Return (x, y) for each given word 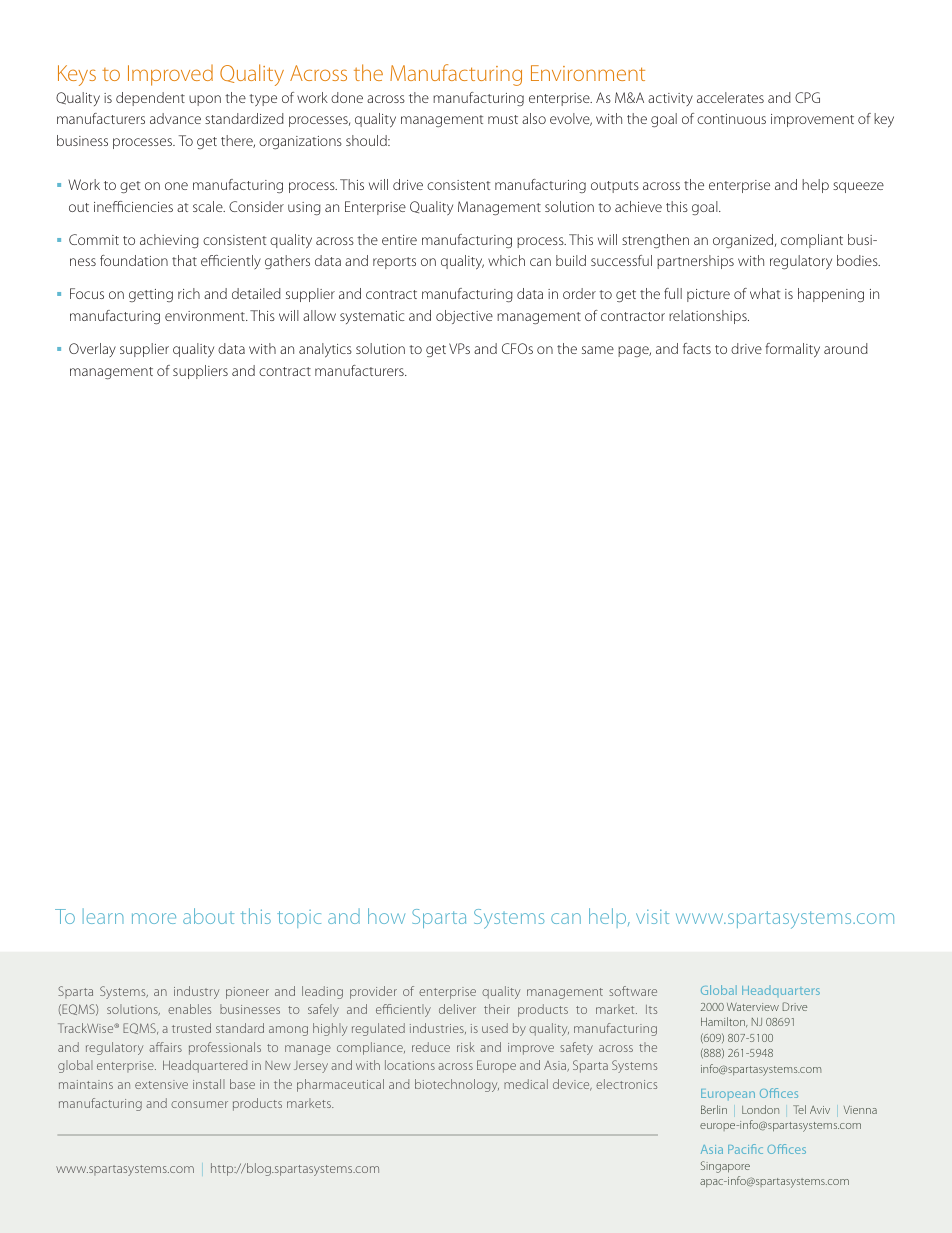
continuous (731, 119)
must (503, 119)
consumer (199, 1104)
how (386, 916)
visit (652, 917)
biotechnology (457, 1085)
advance (175, 118)
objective (464, 317)
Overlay (92, 350)
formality (792, 350)
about (208, 916)
